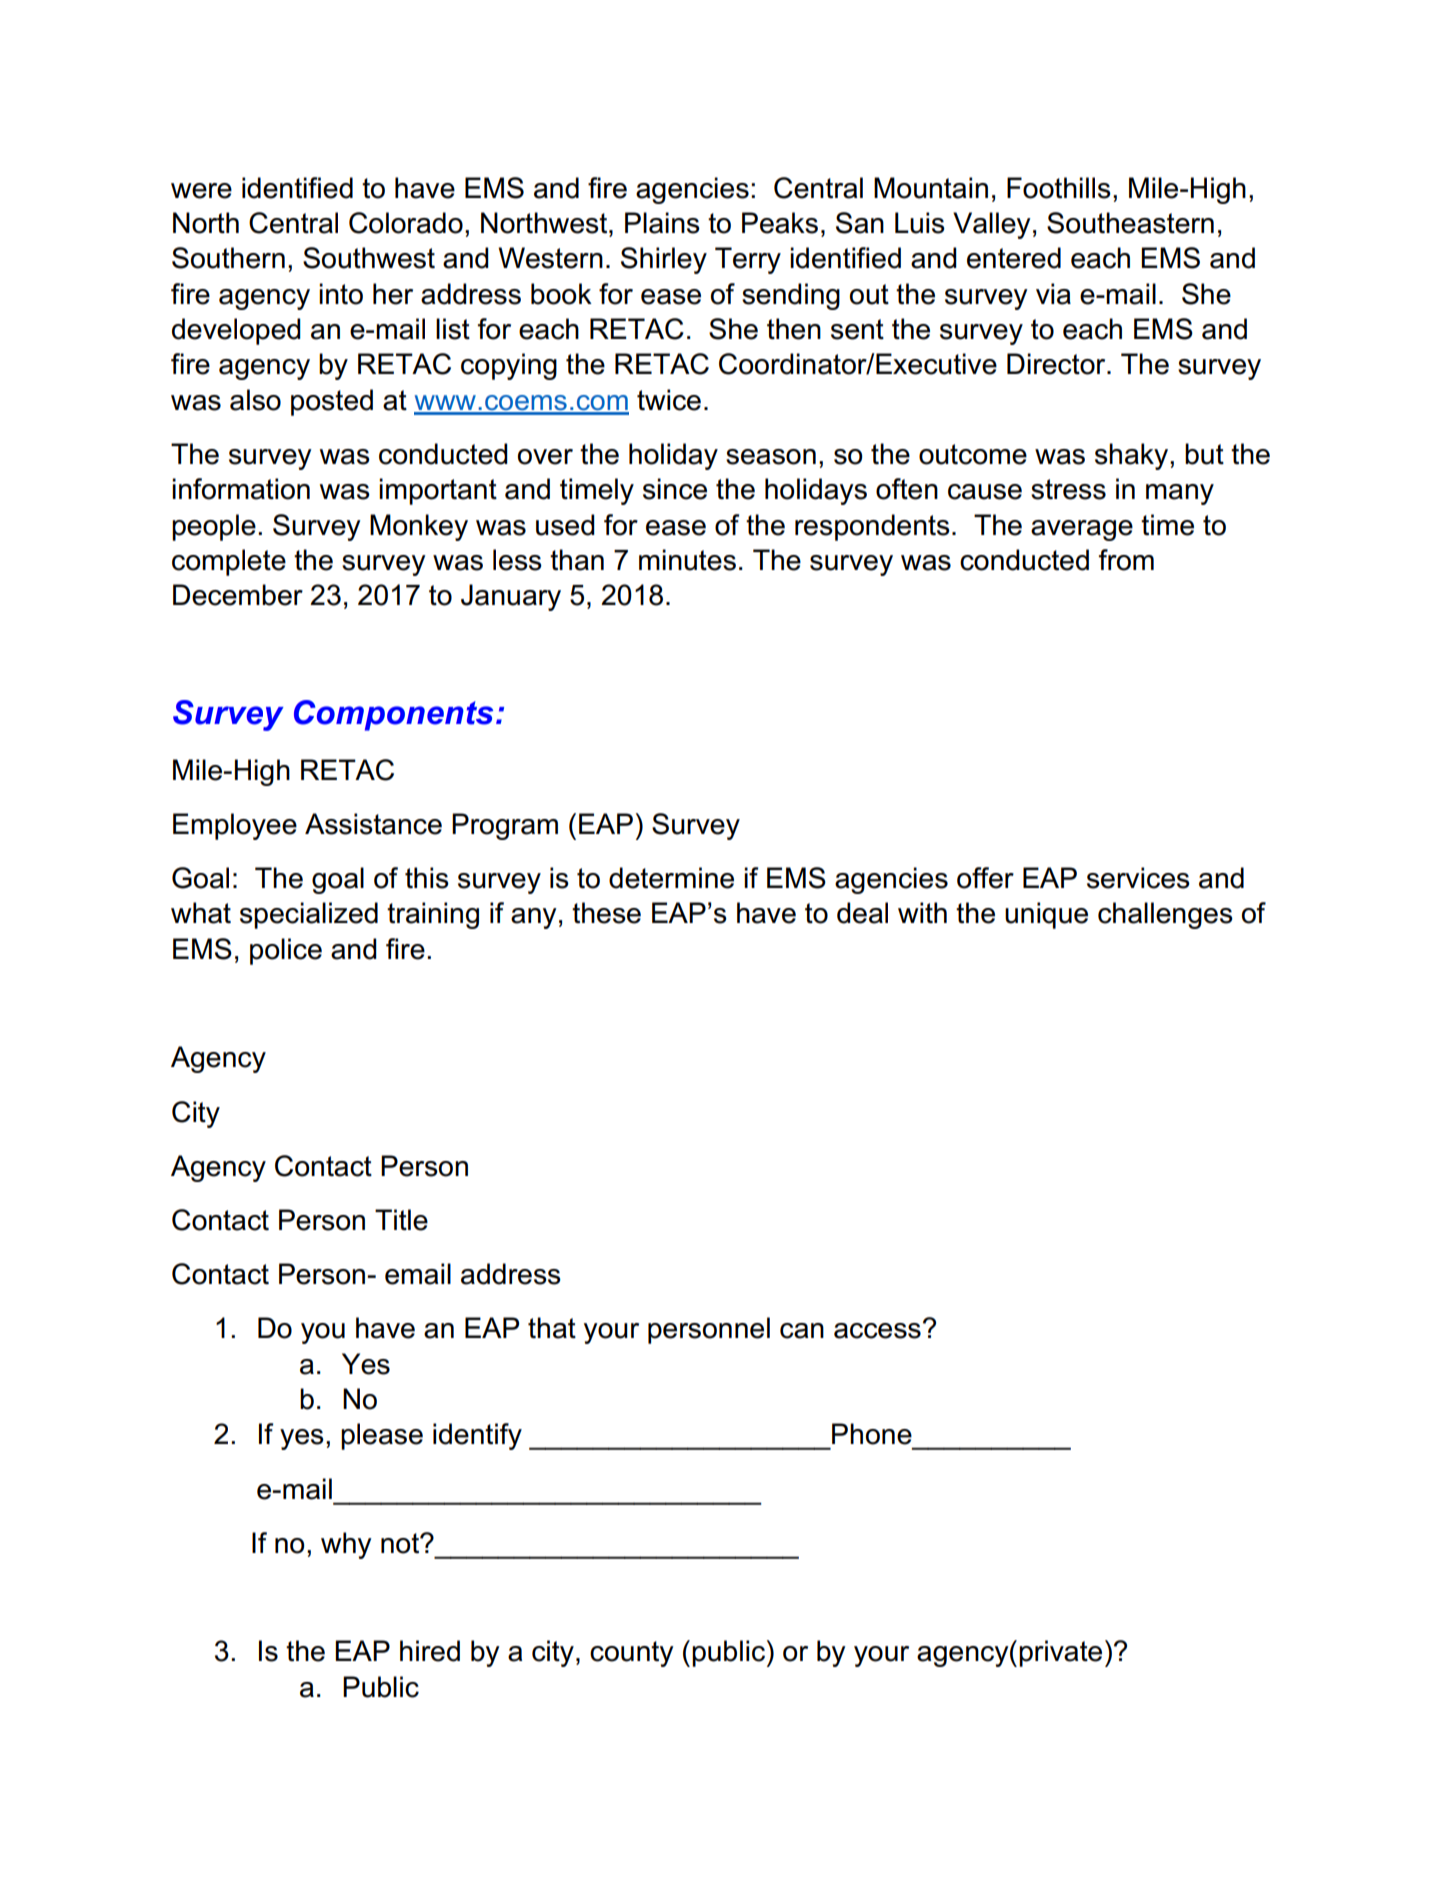  Describe the element at coordinates (346, 1545) in the page. I see `why` at that location.
